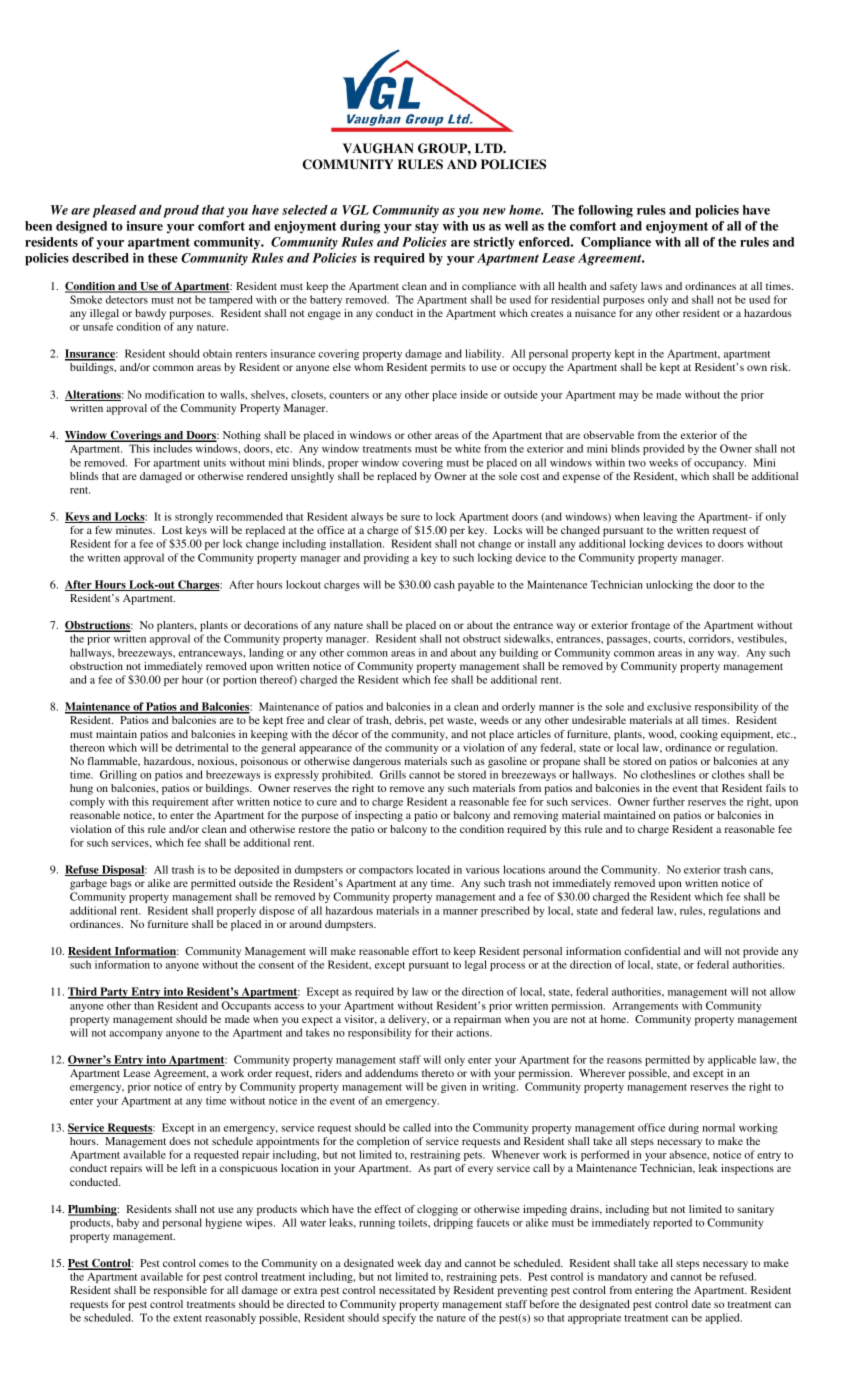 The width and height of the image is (849, 1400). Describe the element at coordinates (699, 735) in the image. I see `cooking` at that location.
